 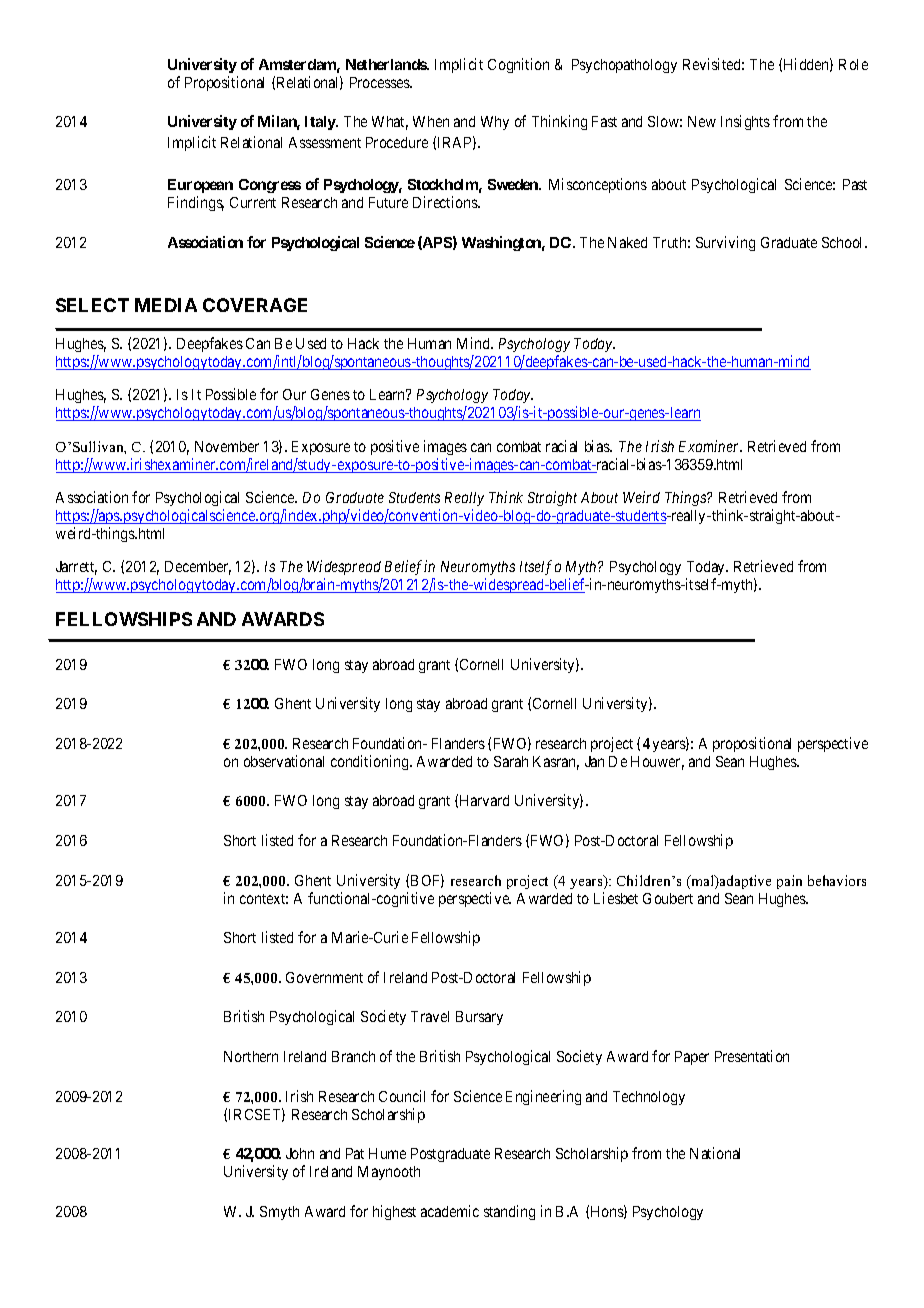 What do you see at coordinates (484, 800) in the screenshot?
I see `Harvard` at bounding box center [484, 800].
